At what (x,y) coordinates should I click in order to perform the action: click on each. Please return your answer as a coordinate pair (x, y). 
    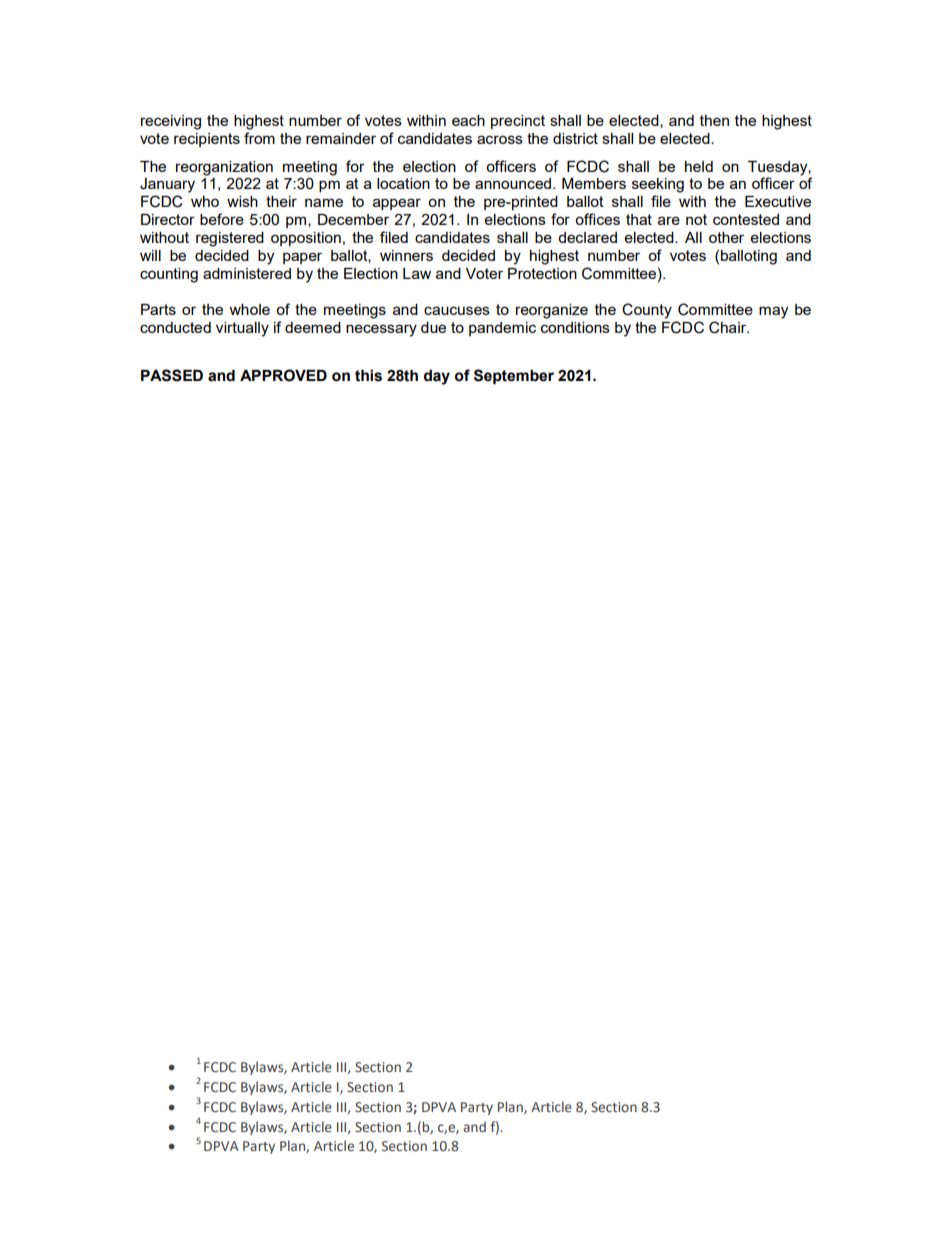
    Looking at the image, I should click on (468, 120).
